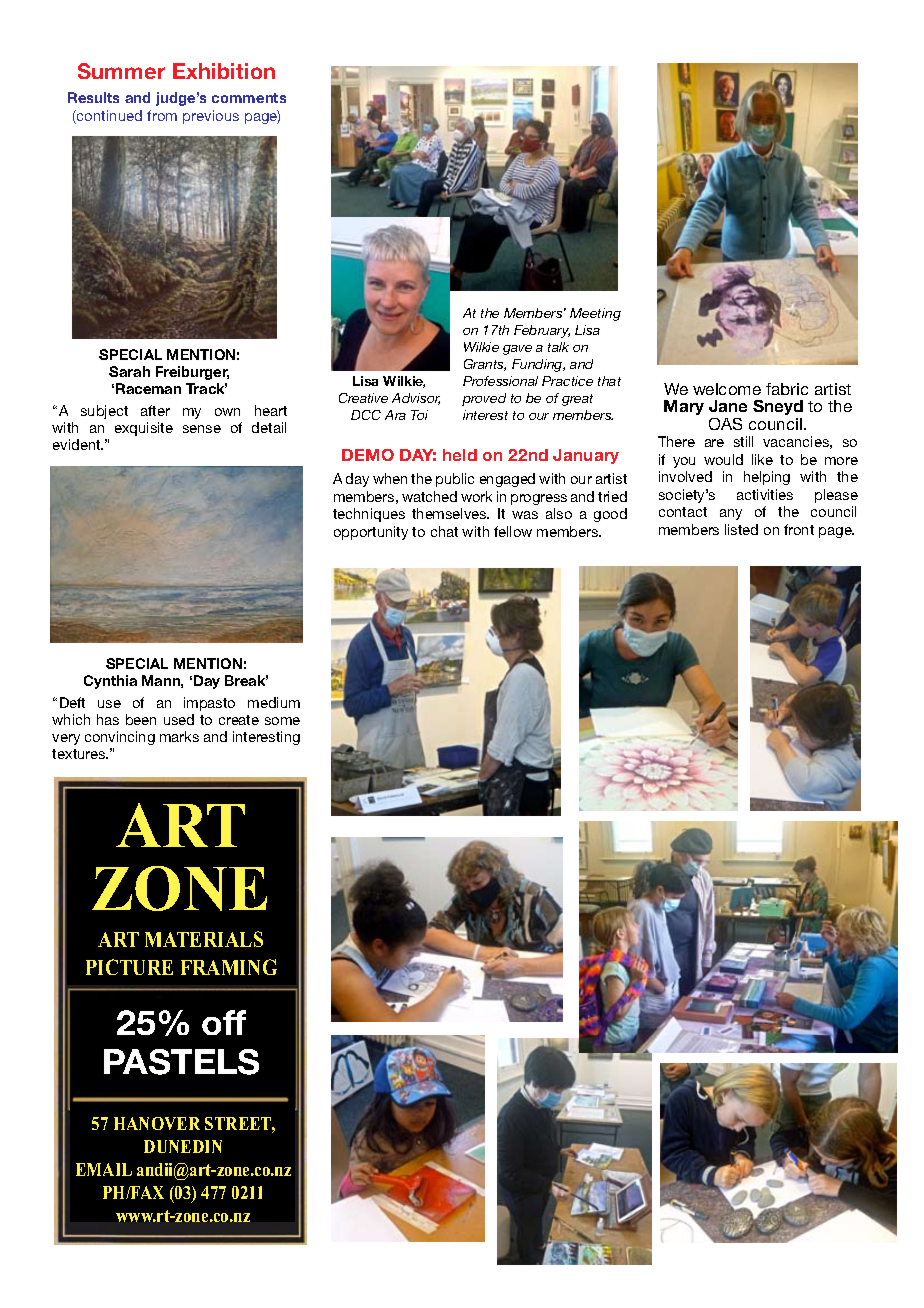 The height and width of the image is (1308, 924). Describe the element at coordinates (229, 967) in the image. I see `FRAMING` at that location.
